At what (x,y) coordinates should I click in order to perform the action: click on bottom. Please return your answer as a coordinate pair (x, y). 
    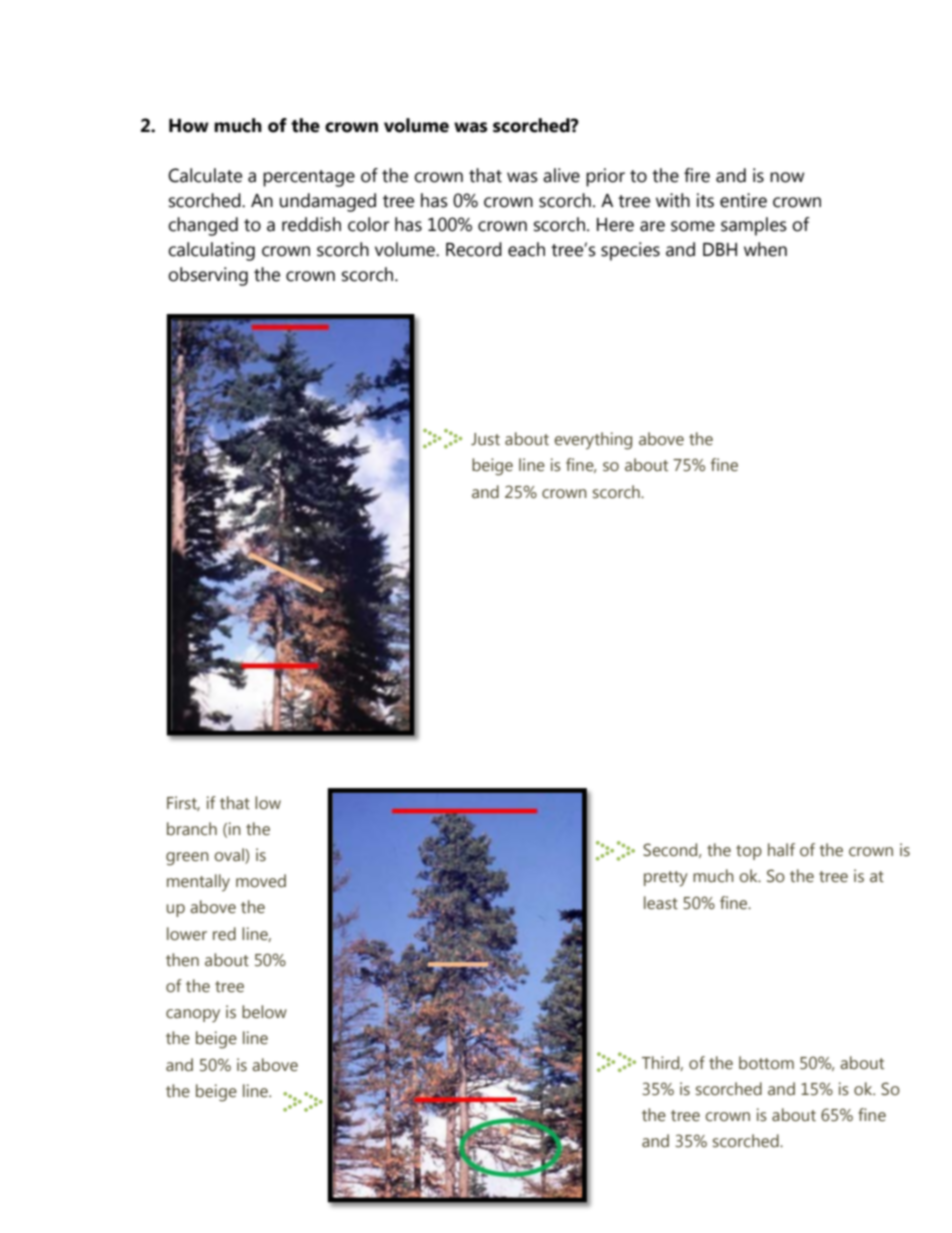
    Looking at the image, I should click on (766, 1063).
